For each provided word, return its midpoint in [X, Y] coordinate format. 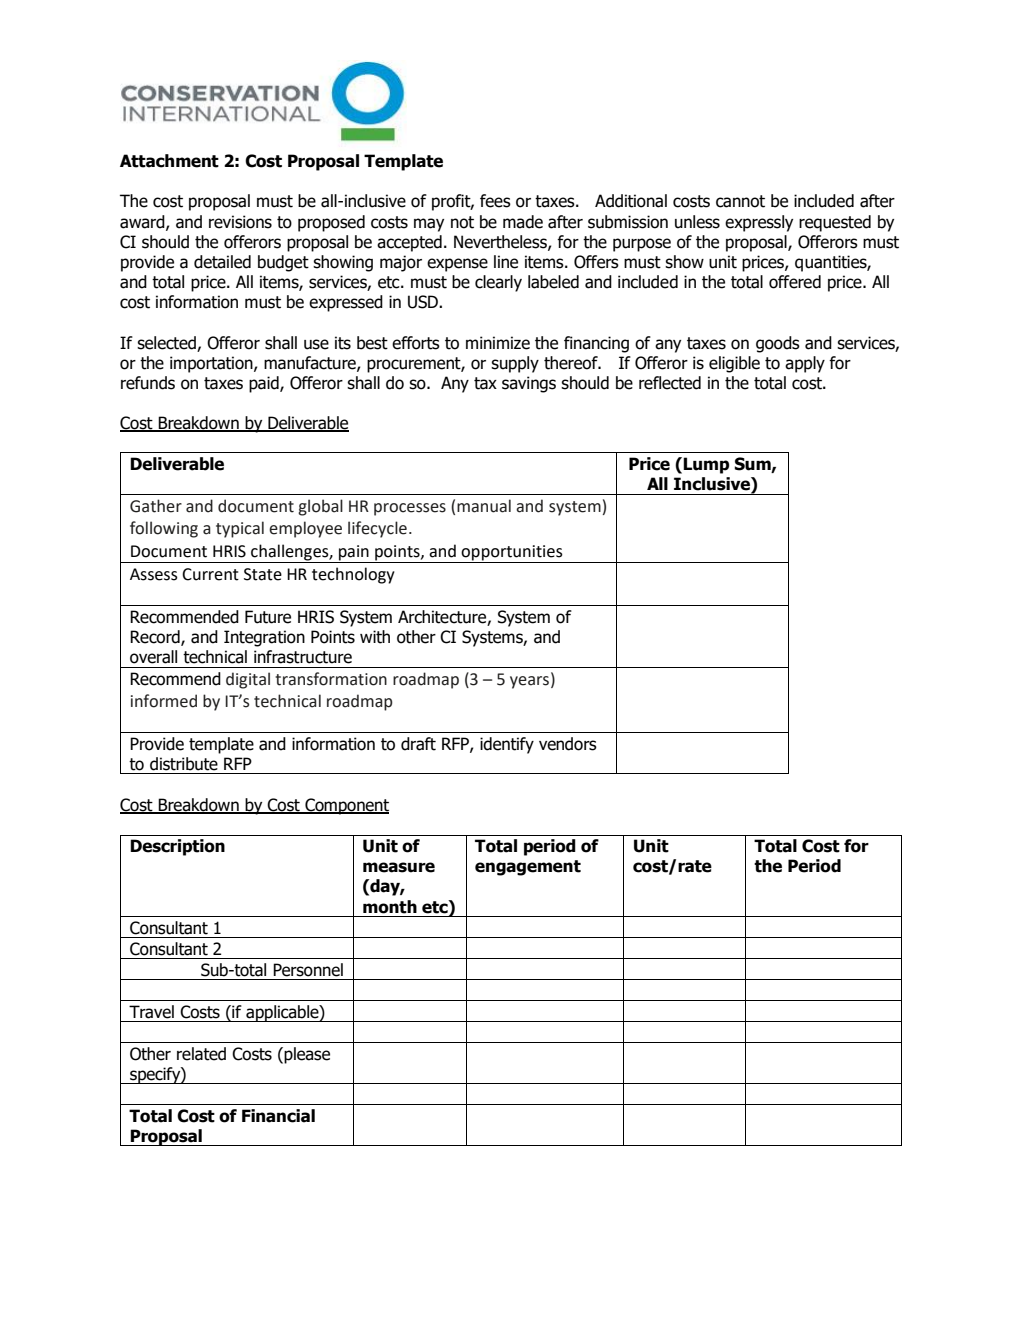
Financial [278, 1116]
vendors [568, 744]
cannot [740, 201]
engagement [528, 868]
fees [495, 201]
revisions [240, 222]
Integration [264, 638]
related [201, 1054]
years [529, 682]
